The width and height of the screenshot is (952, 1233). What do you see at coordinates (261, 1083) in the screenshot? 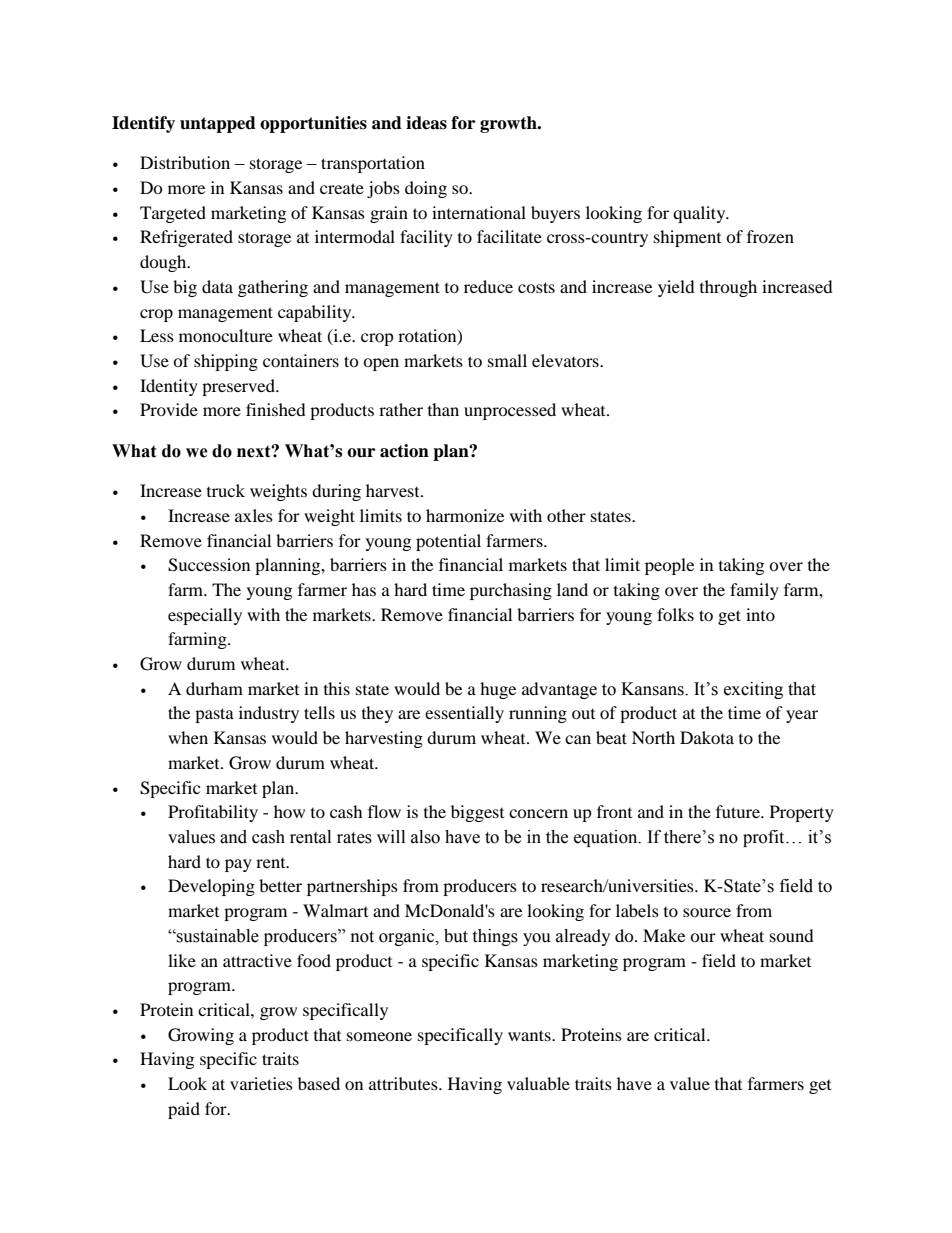
I see `varieties` at bounding box center [261, 1083].
